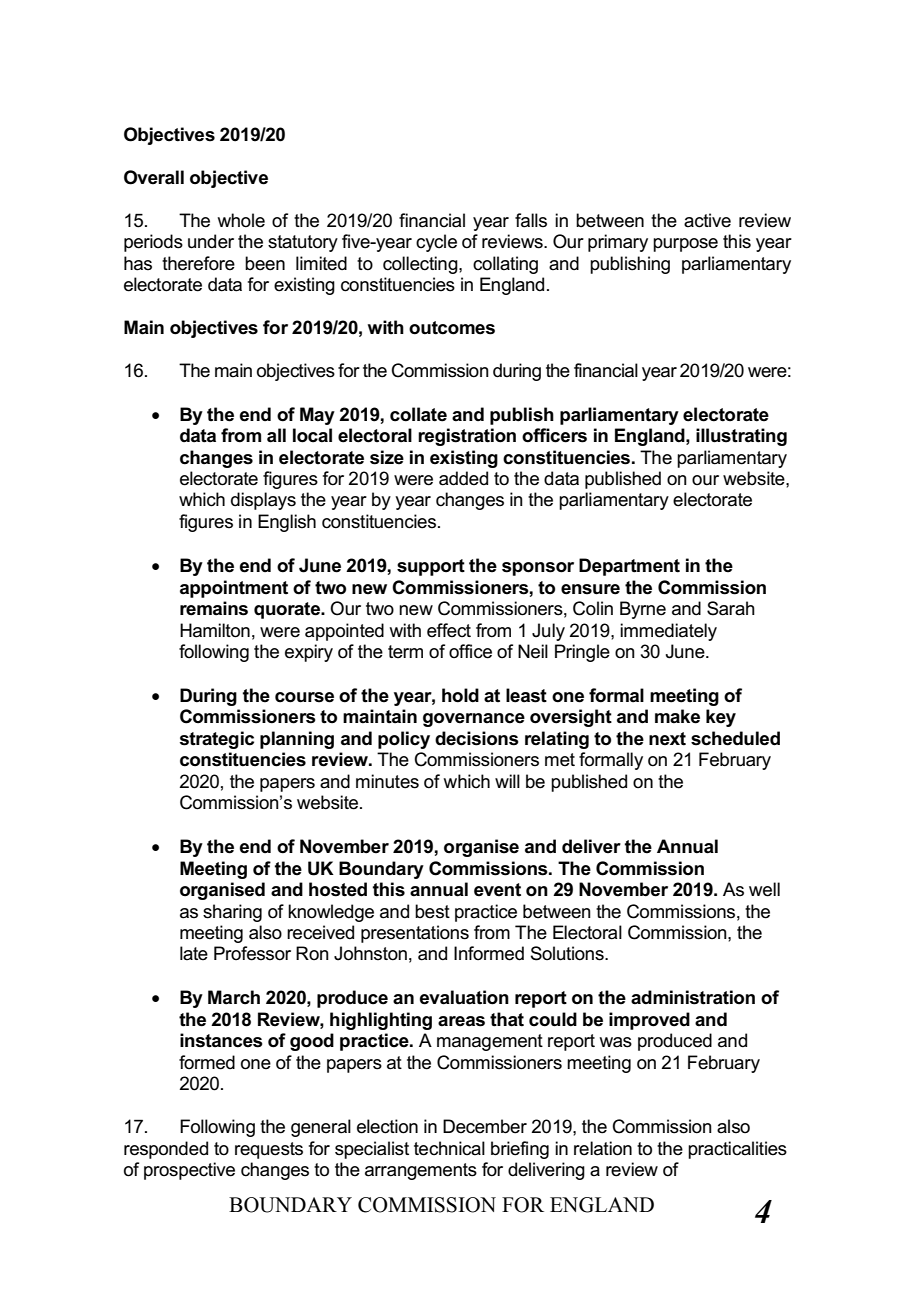  I want to click on hold, so click(460, 695).
